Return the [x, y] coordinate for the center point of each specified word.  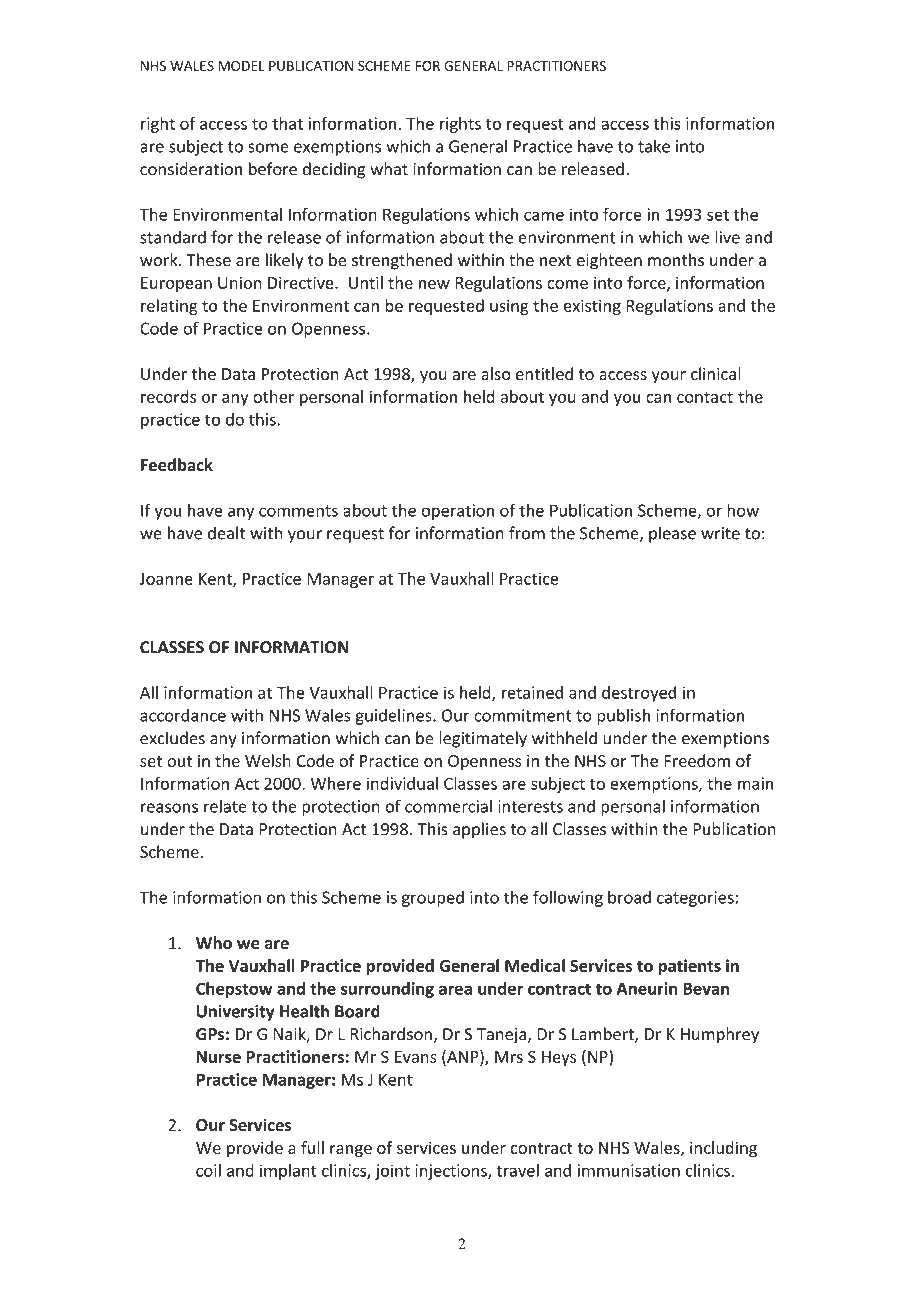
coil [208, 1170]
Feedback [177, 465]
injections [452, 1172]
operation [457, 512]
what [389, 169]
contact [705, 397]
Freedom [697, 760]
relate [225, 806]
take [654, 146]
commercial [448, 806]
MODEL [241, 66]
